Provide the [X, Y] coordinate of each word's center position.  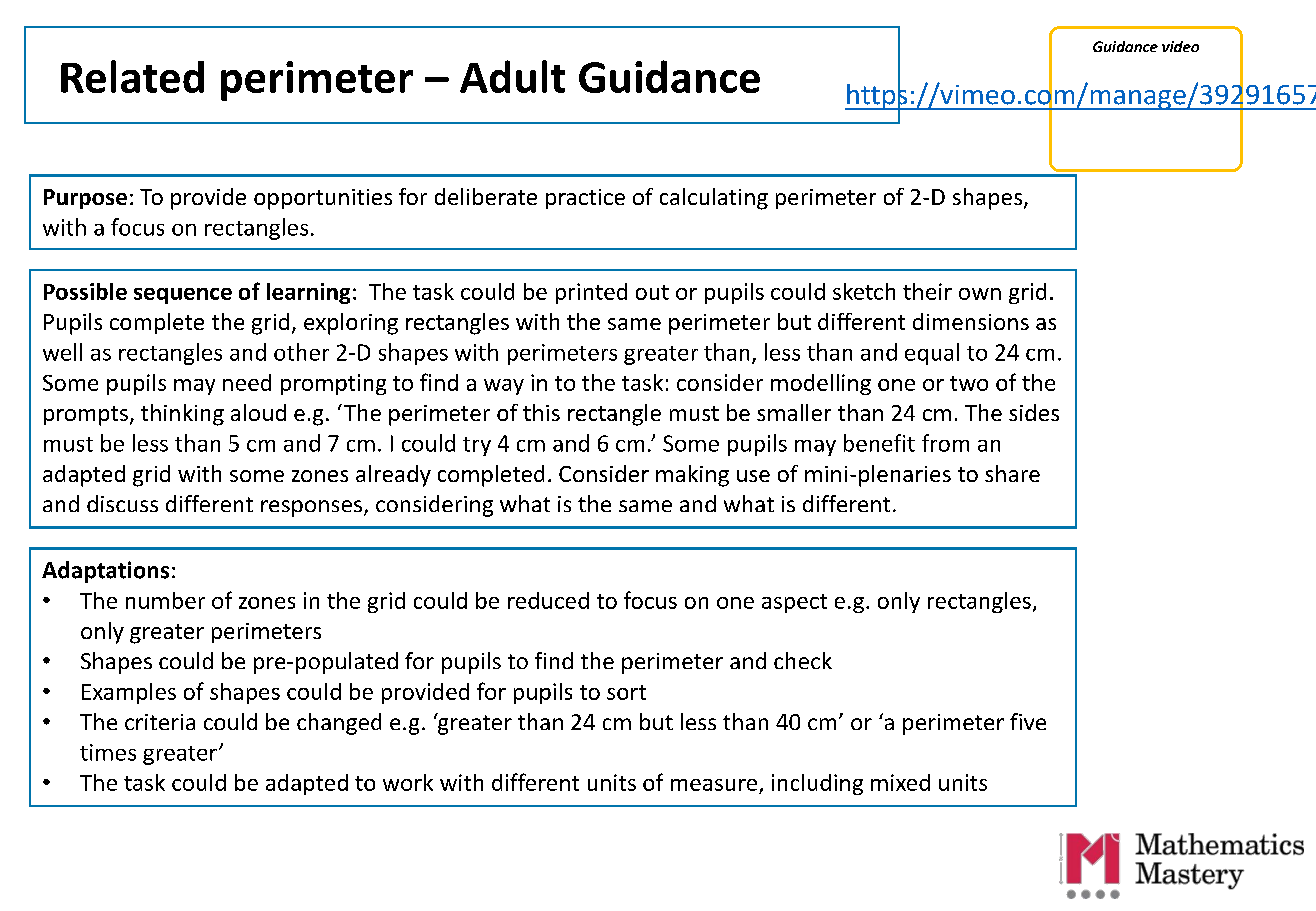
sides [1034, 412]
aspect [794, 603]
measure [715, 786]
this [541, 412]
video [1180, 46]
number [165, 600]
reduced [548, 600]
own [980, 294]
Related [132, 76]
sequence [183, 296]
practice [585, 199]
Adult [512, 76]
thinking [182, 415]
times [108, 752]
